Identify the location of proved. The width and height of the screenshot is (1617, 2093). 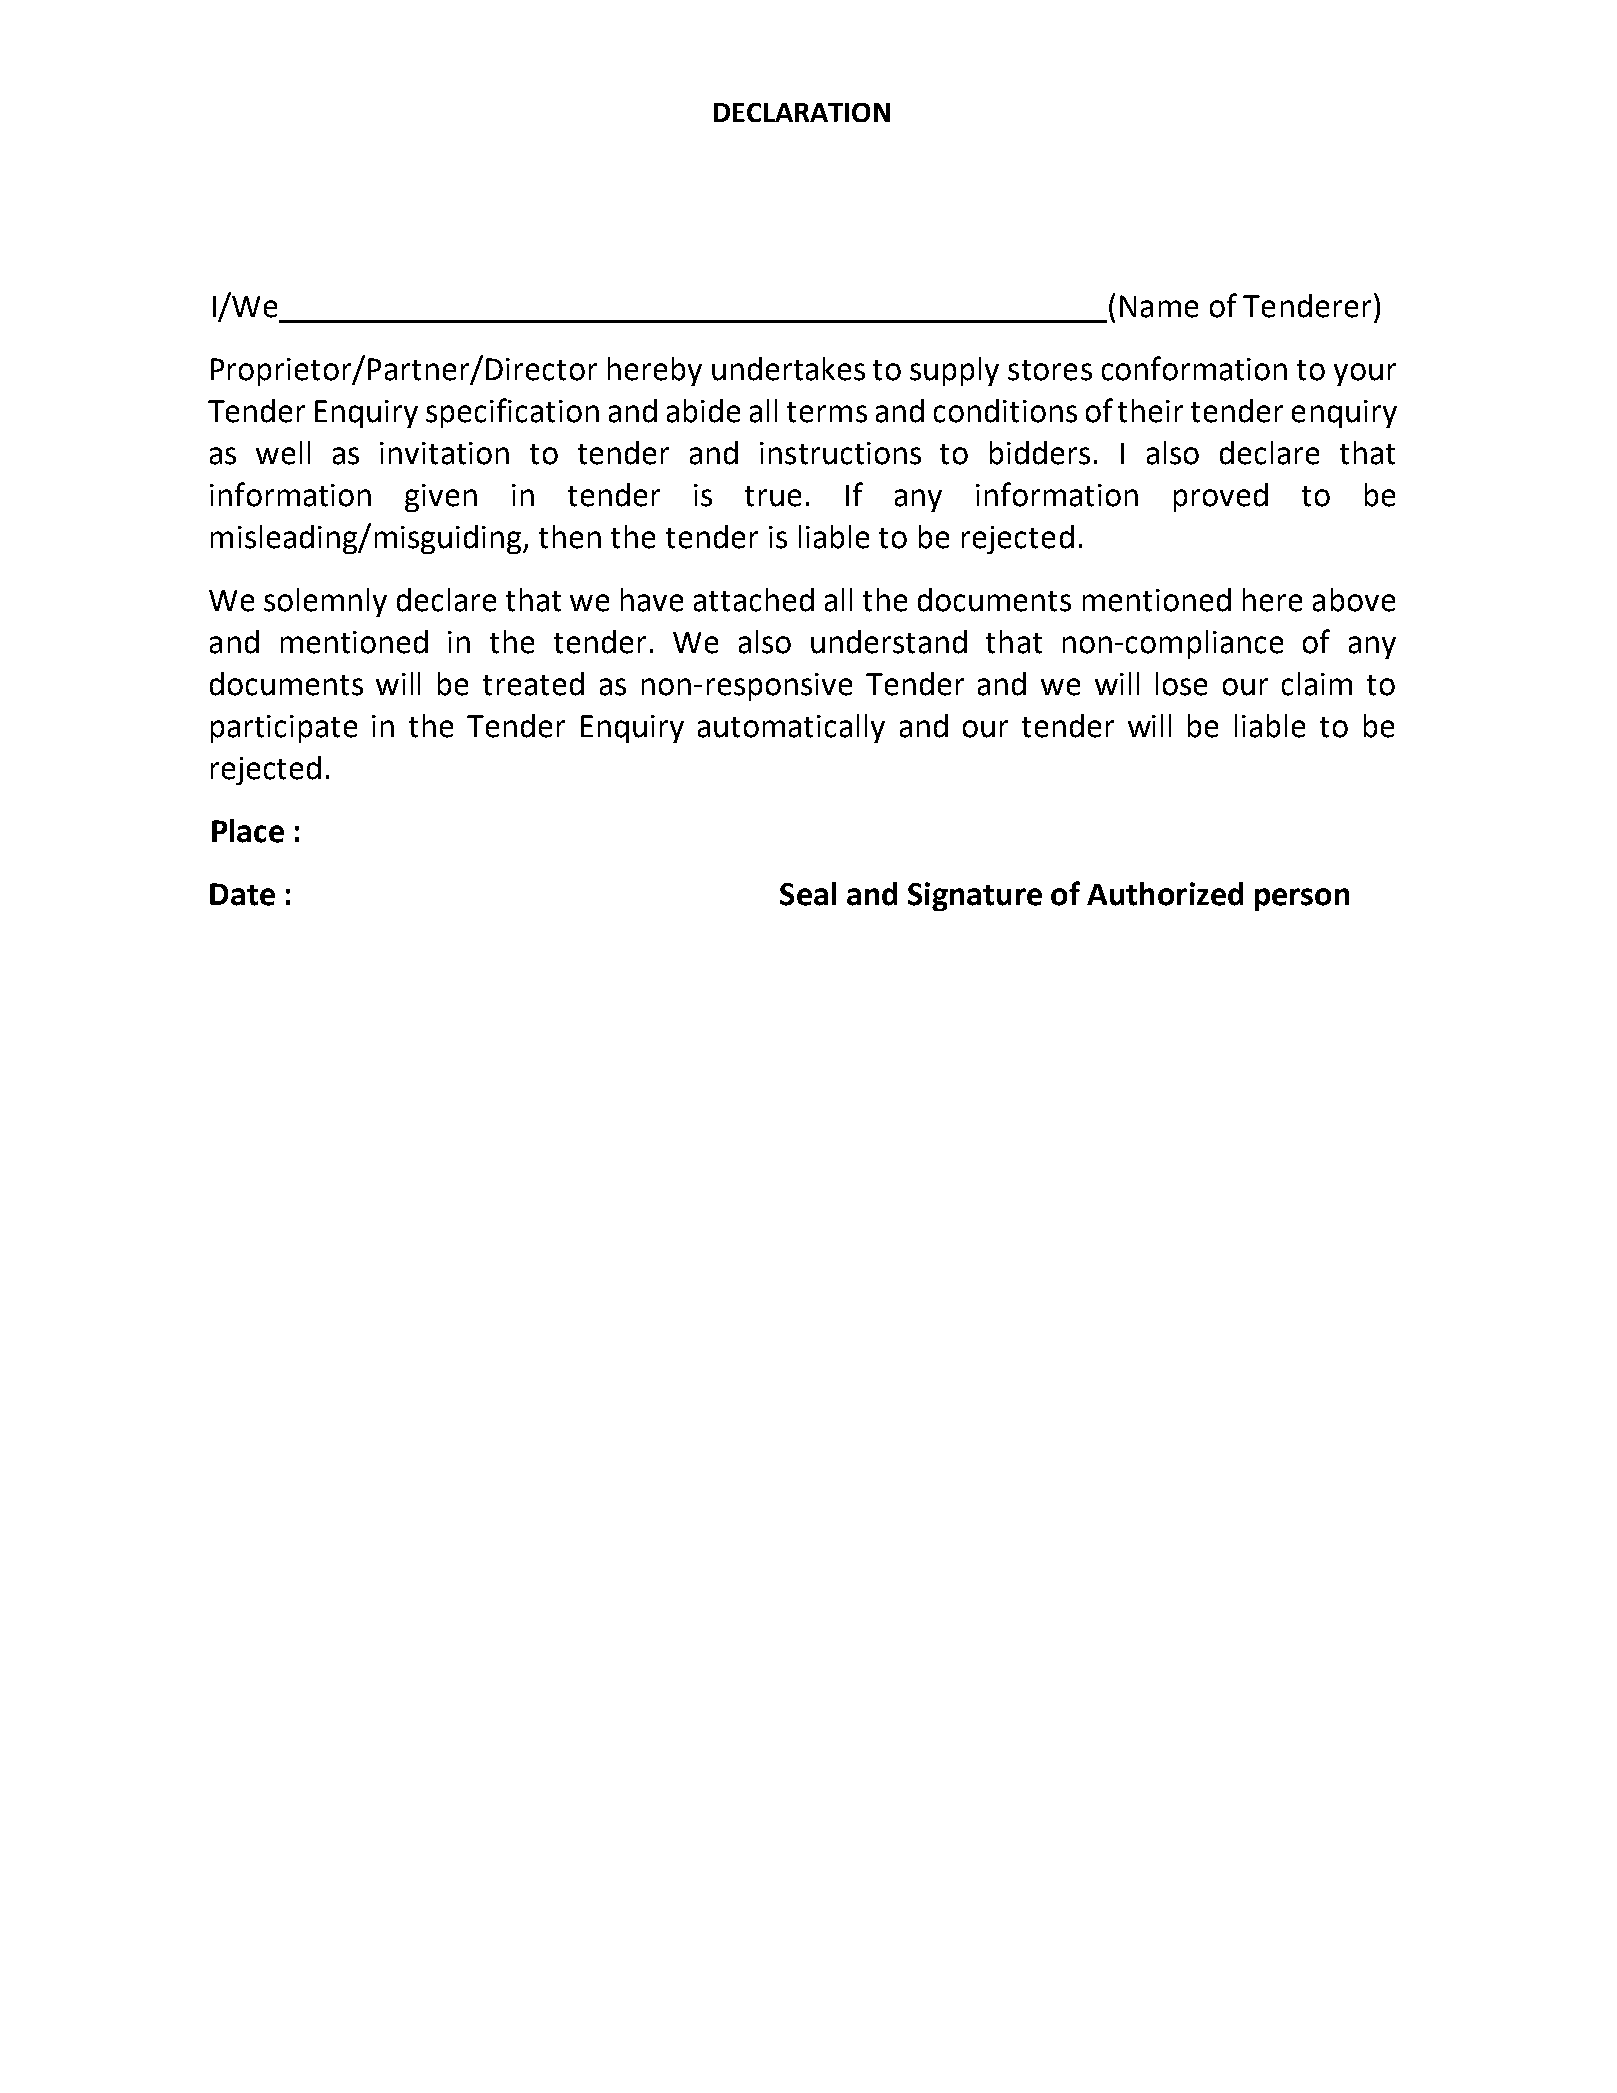
(1221, 497).
